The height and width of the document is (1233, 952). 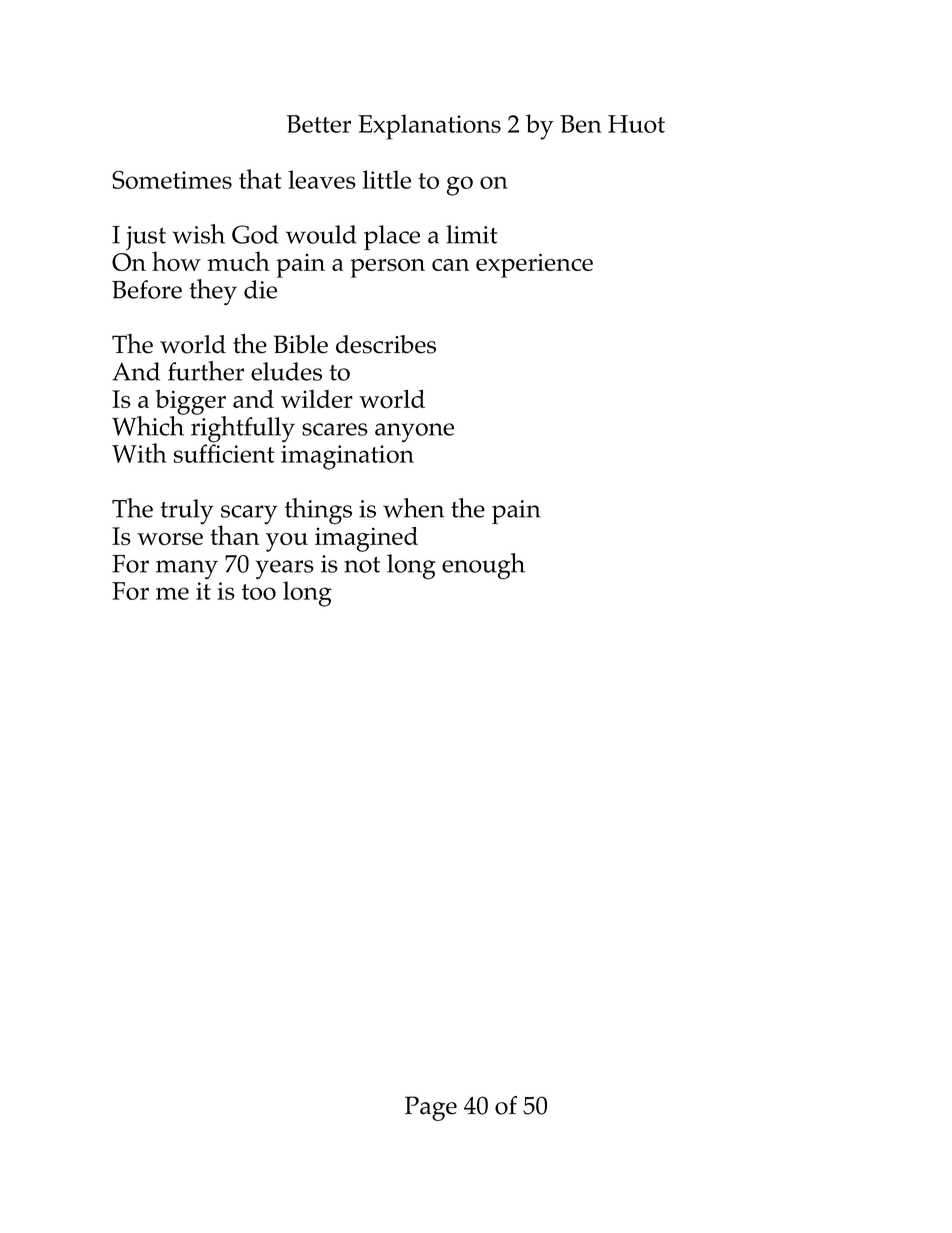 What do you see at coordinates (431, 1108) in the document?
I see `Page` at bounding box center [431, 1108].
